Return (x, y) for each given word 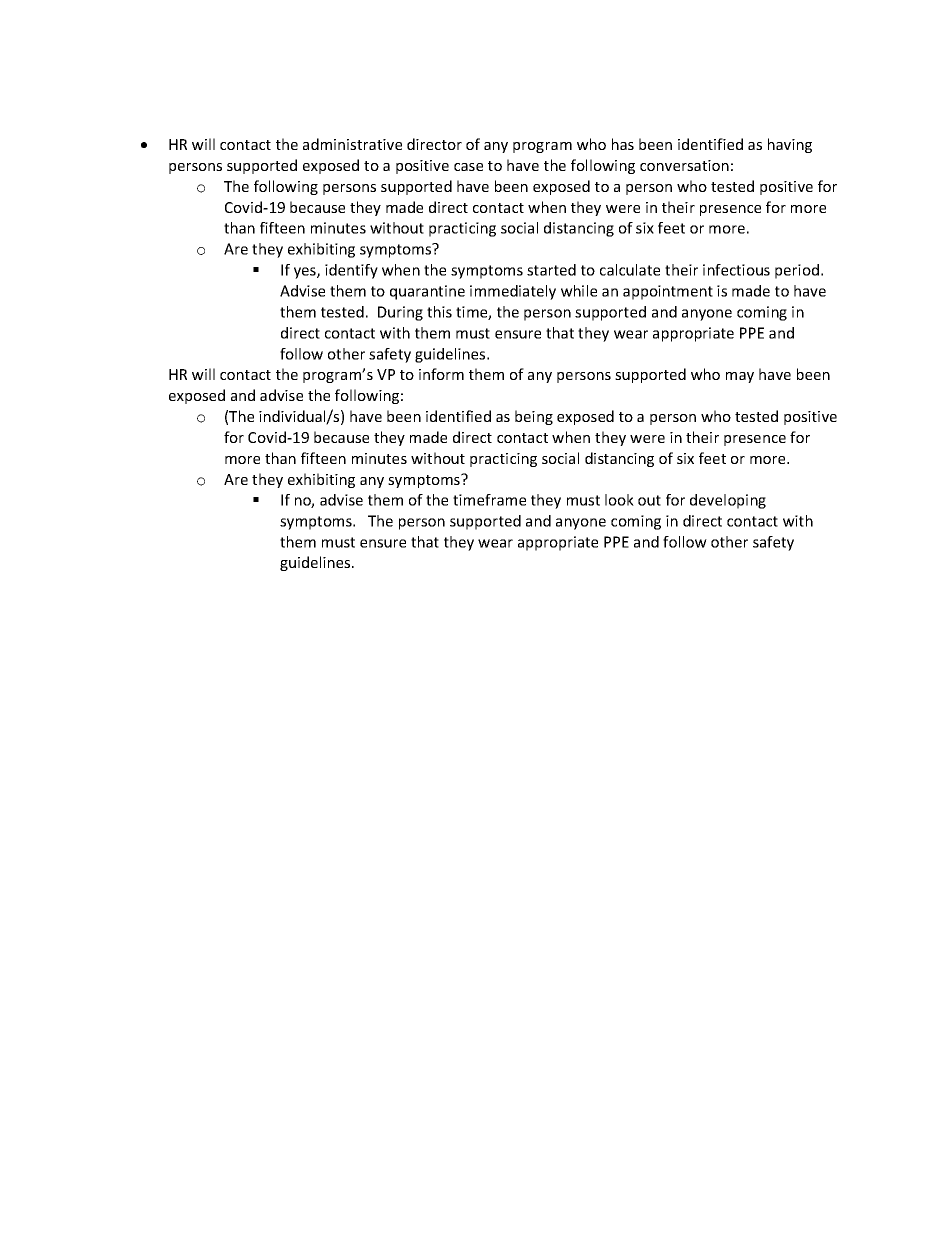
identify (351, 271)
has (623, 144)
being (534, 417)
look (619, 500)
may (740, 377)
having (790, 145)
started (551, 270)
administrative (352, 144)
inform (441, 374)
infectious (736, 270)
